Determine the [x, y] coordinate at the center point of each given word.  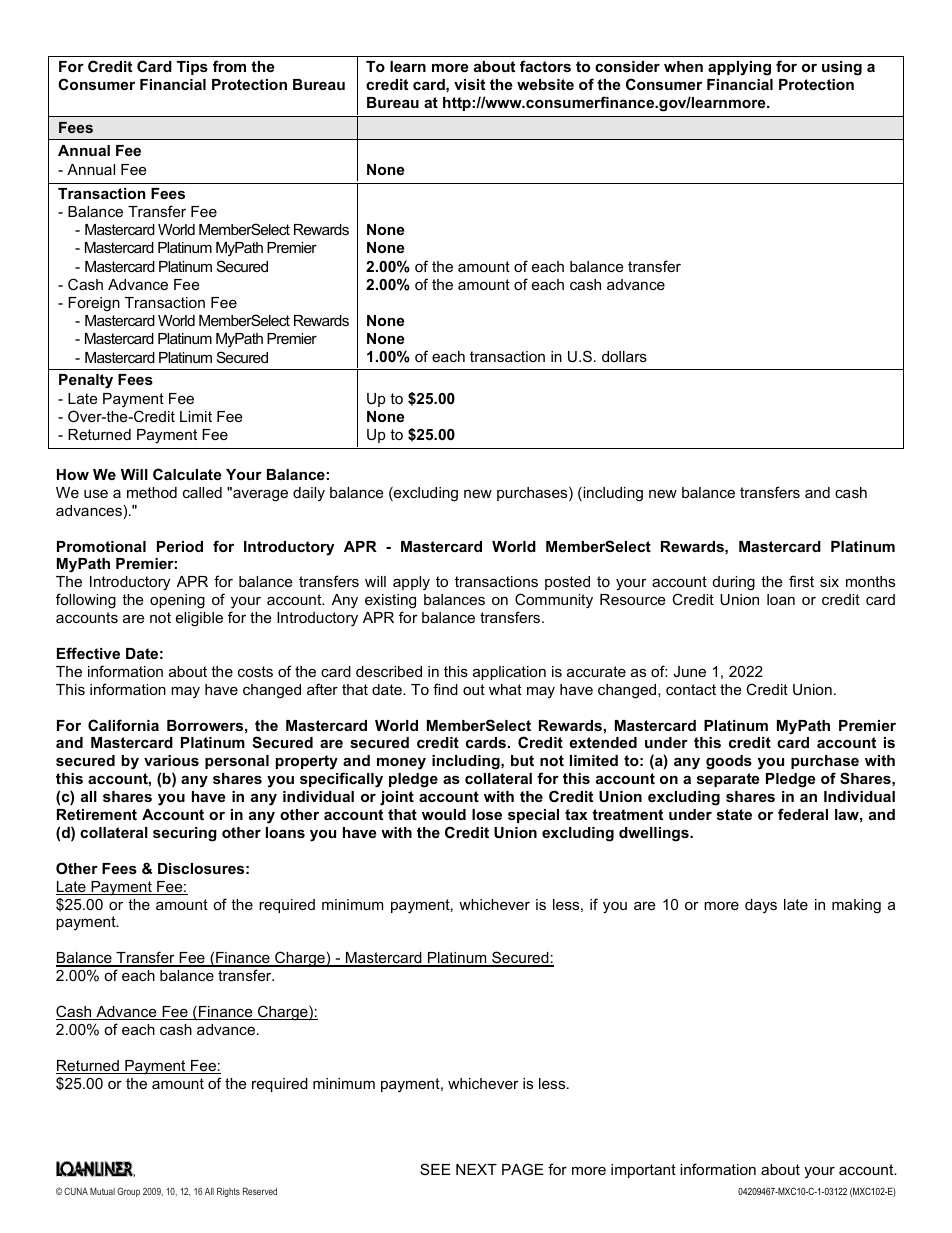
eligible [199, 619]
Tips [192, 68]
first [801, 581]
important [643, 1171]
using [842, 68]
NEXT [476, 1169]
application [509, 673]
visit [469, 84]
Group [128, 1192]
